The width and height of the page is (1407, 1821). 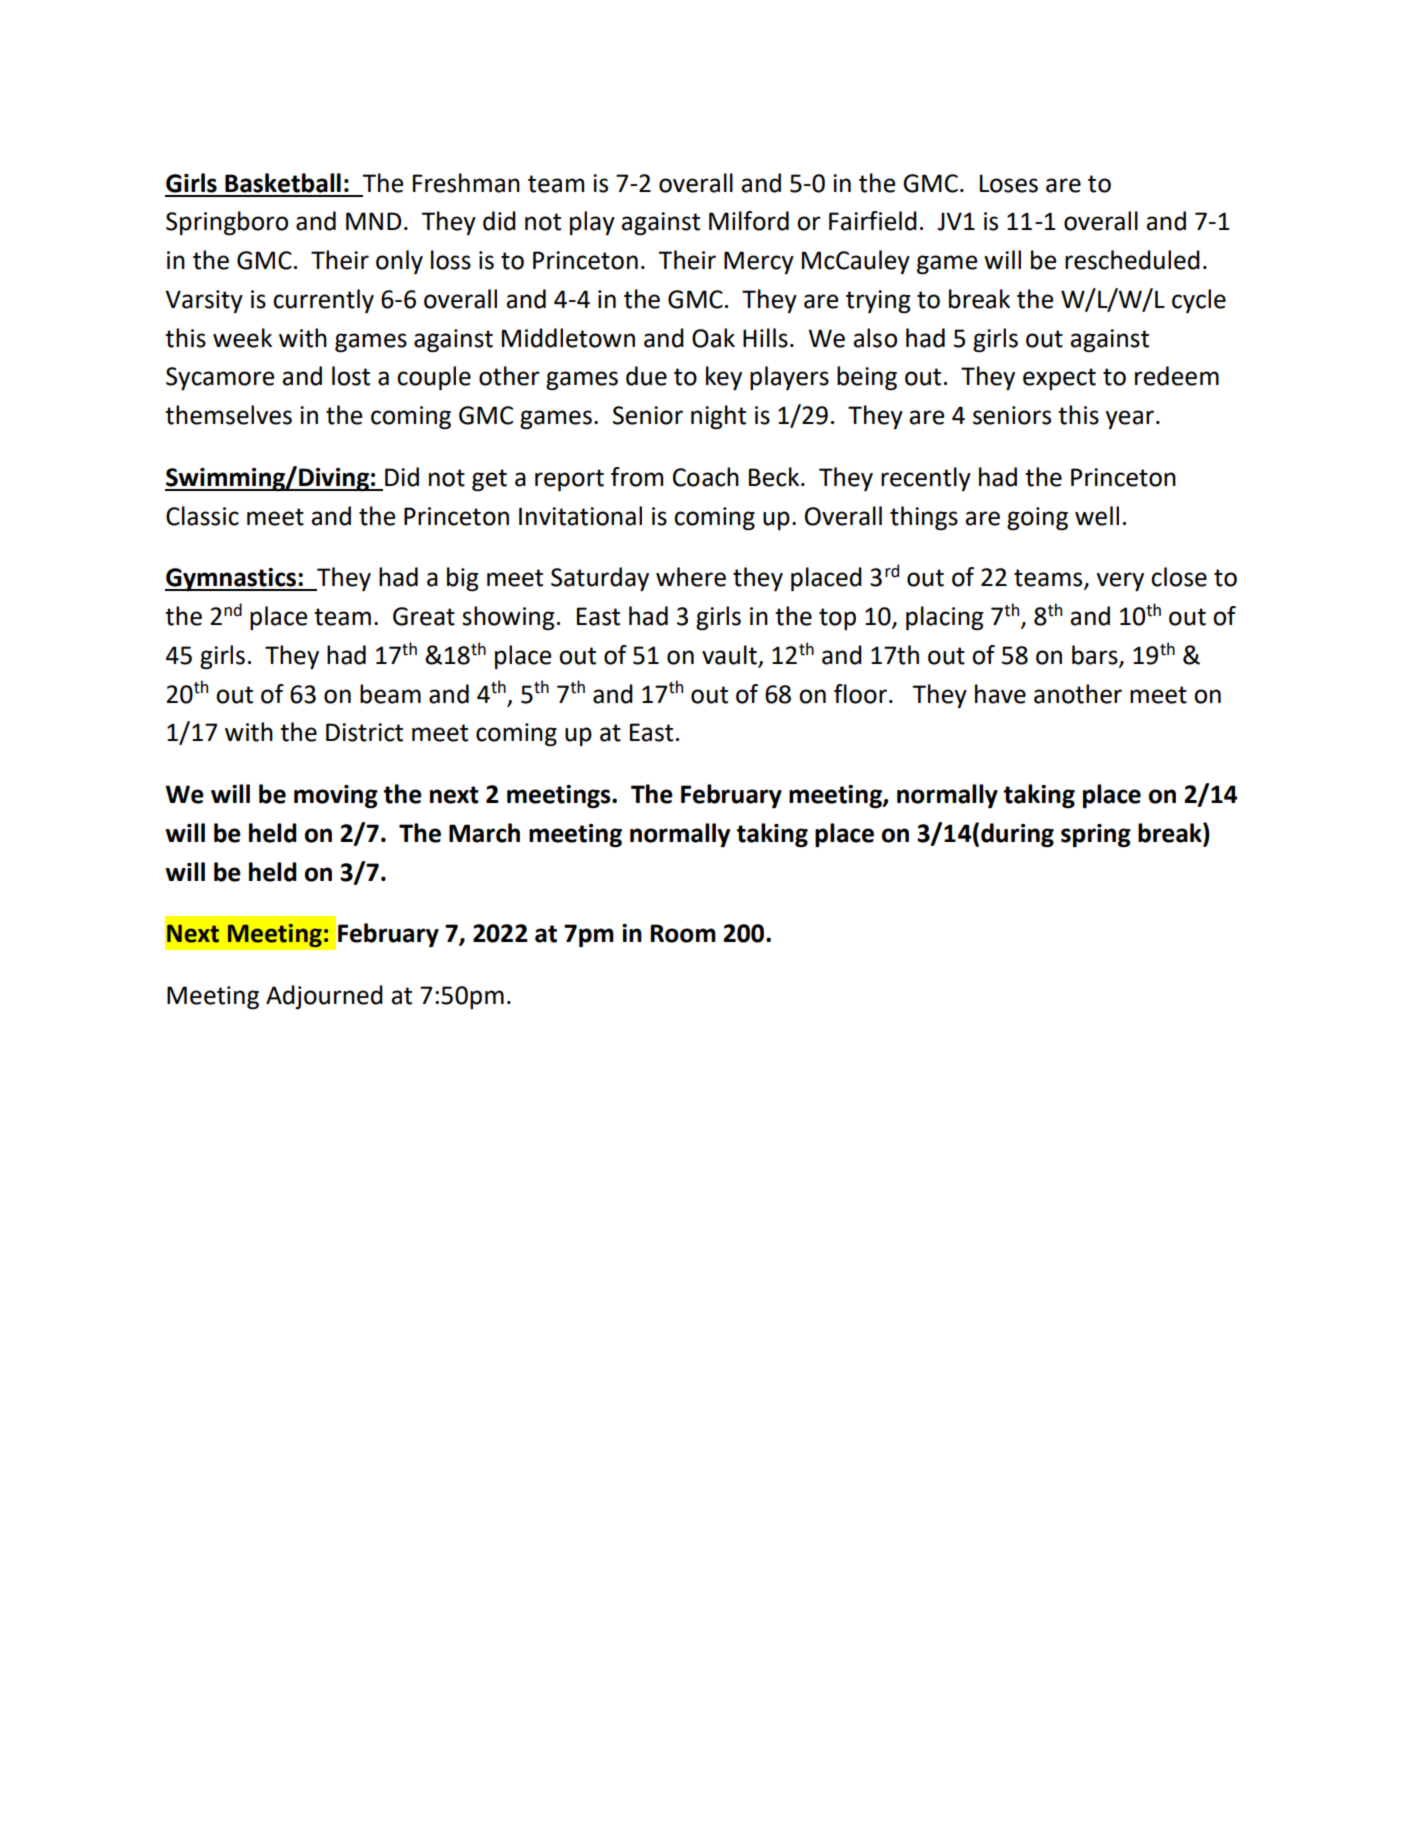 I want to click on lost, so click(x=351, y=376).
